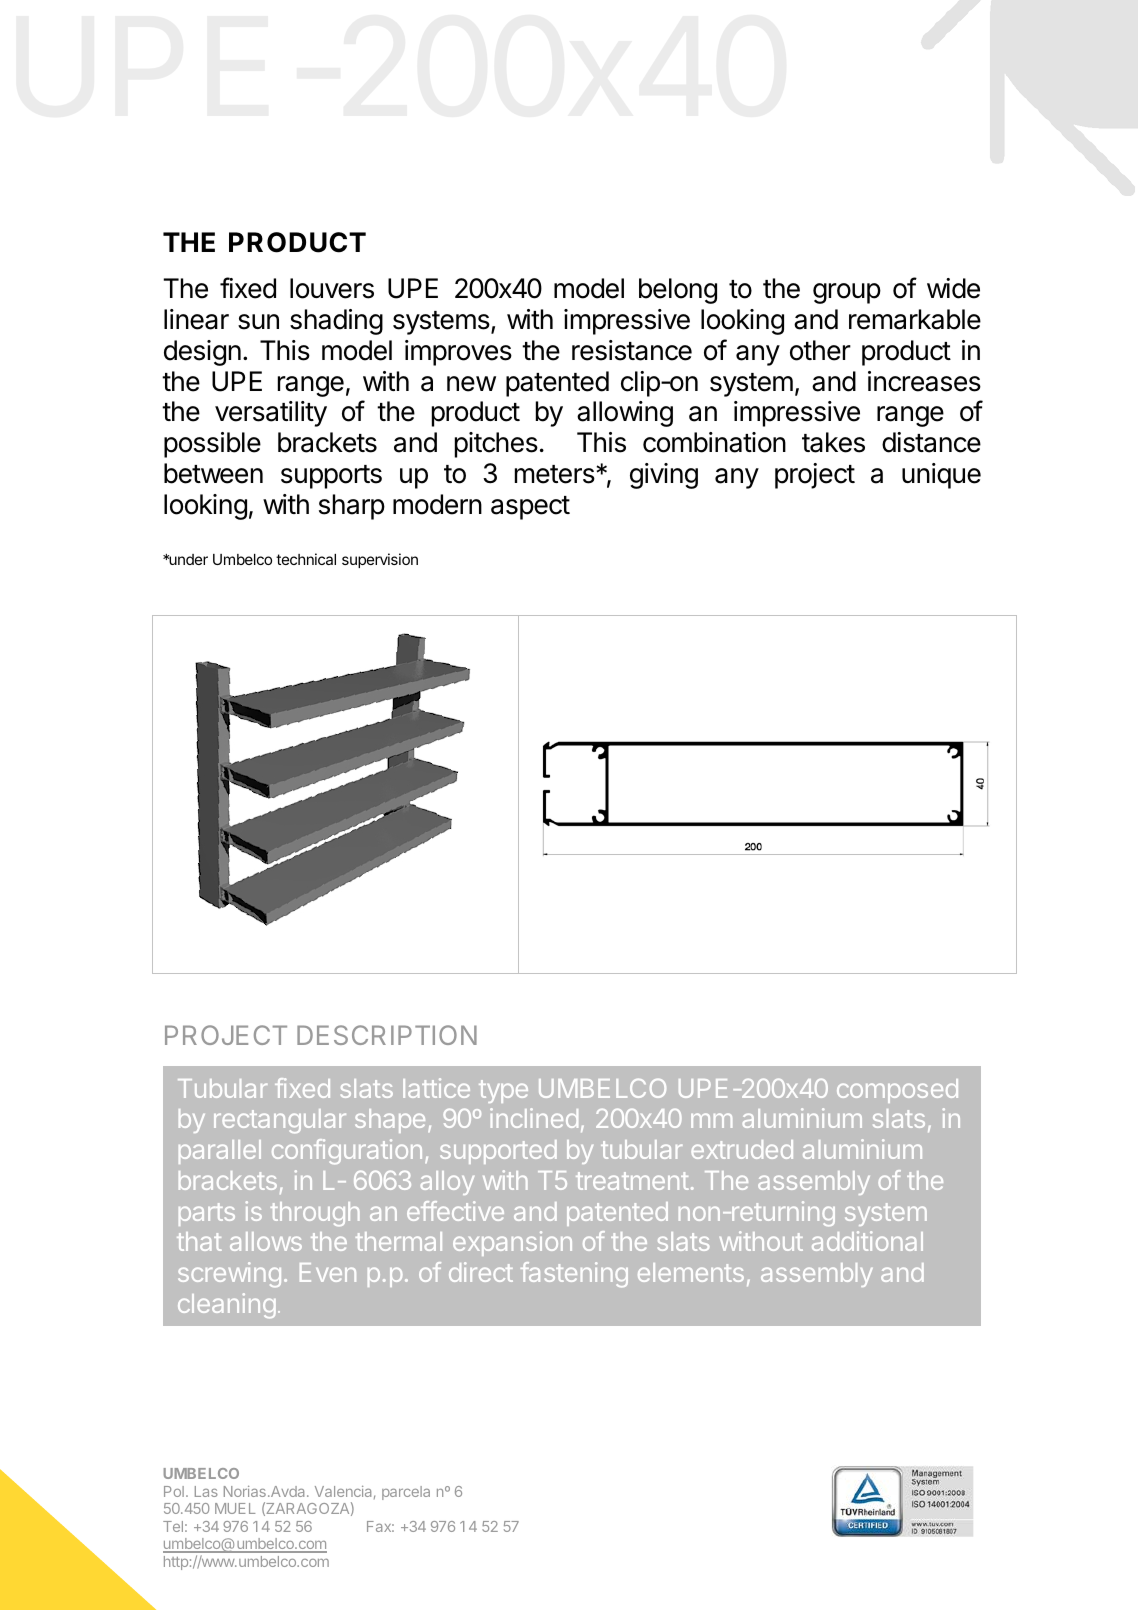  Describe the element at coordinates (847, 293) in the image. I see `group` at that location.
